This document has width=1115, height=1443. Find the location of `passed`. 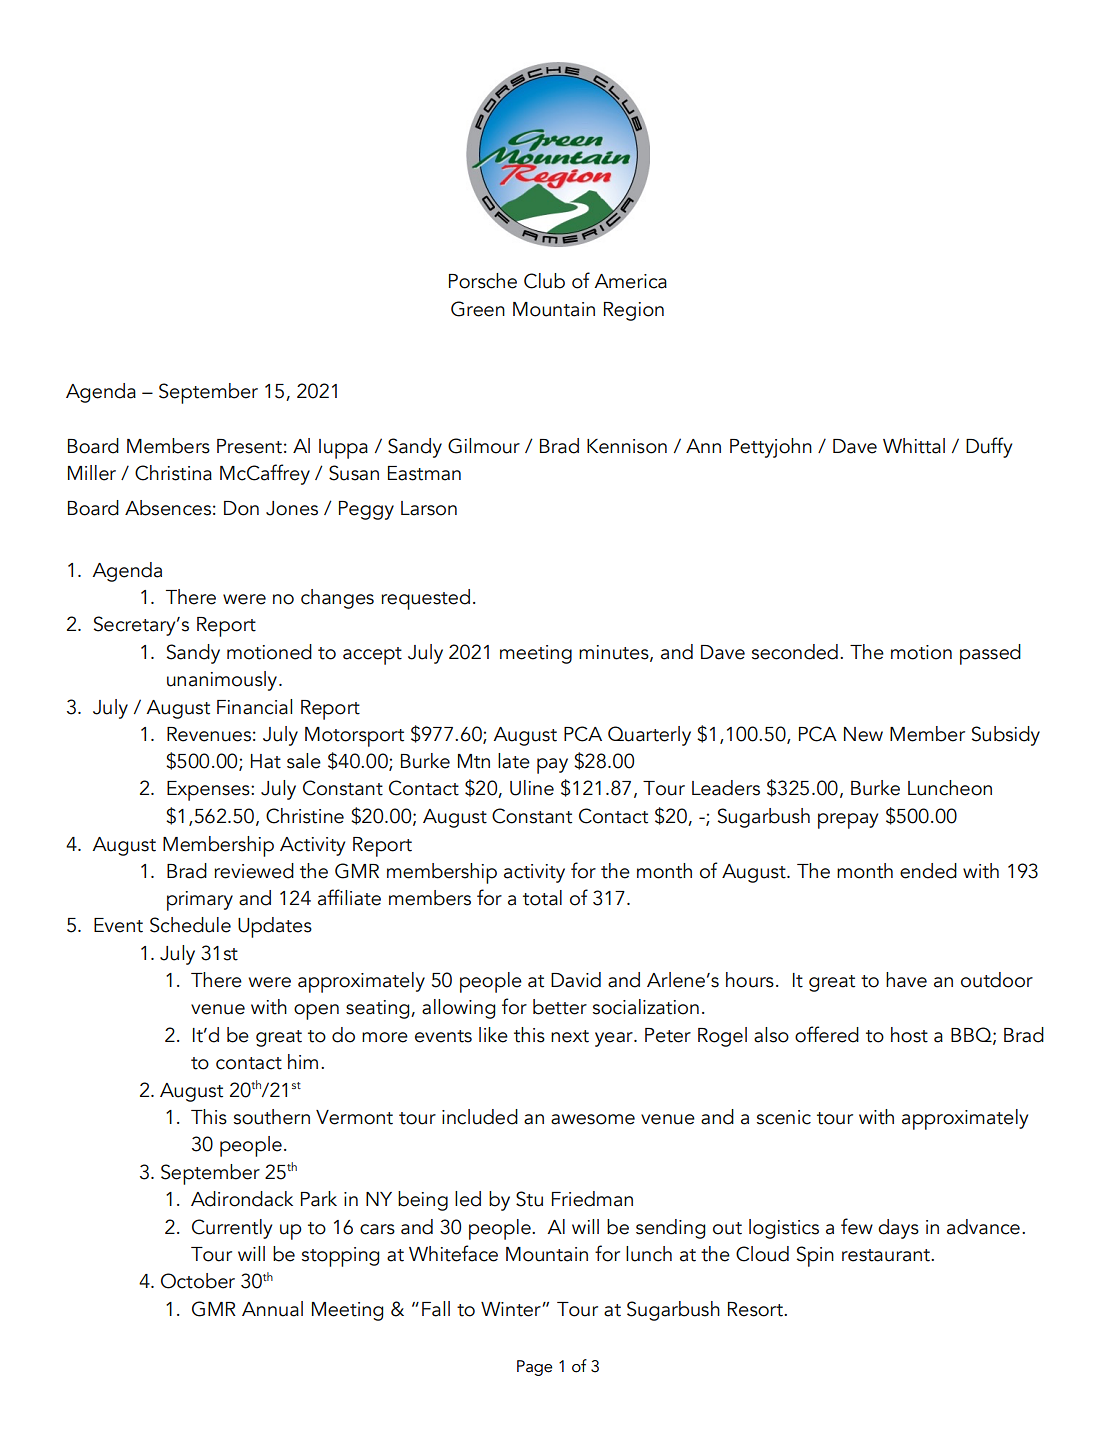

passed is located at coordinates (990, 654).
